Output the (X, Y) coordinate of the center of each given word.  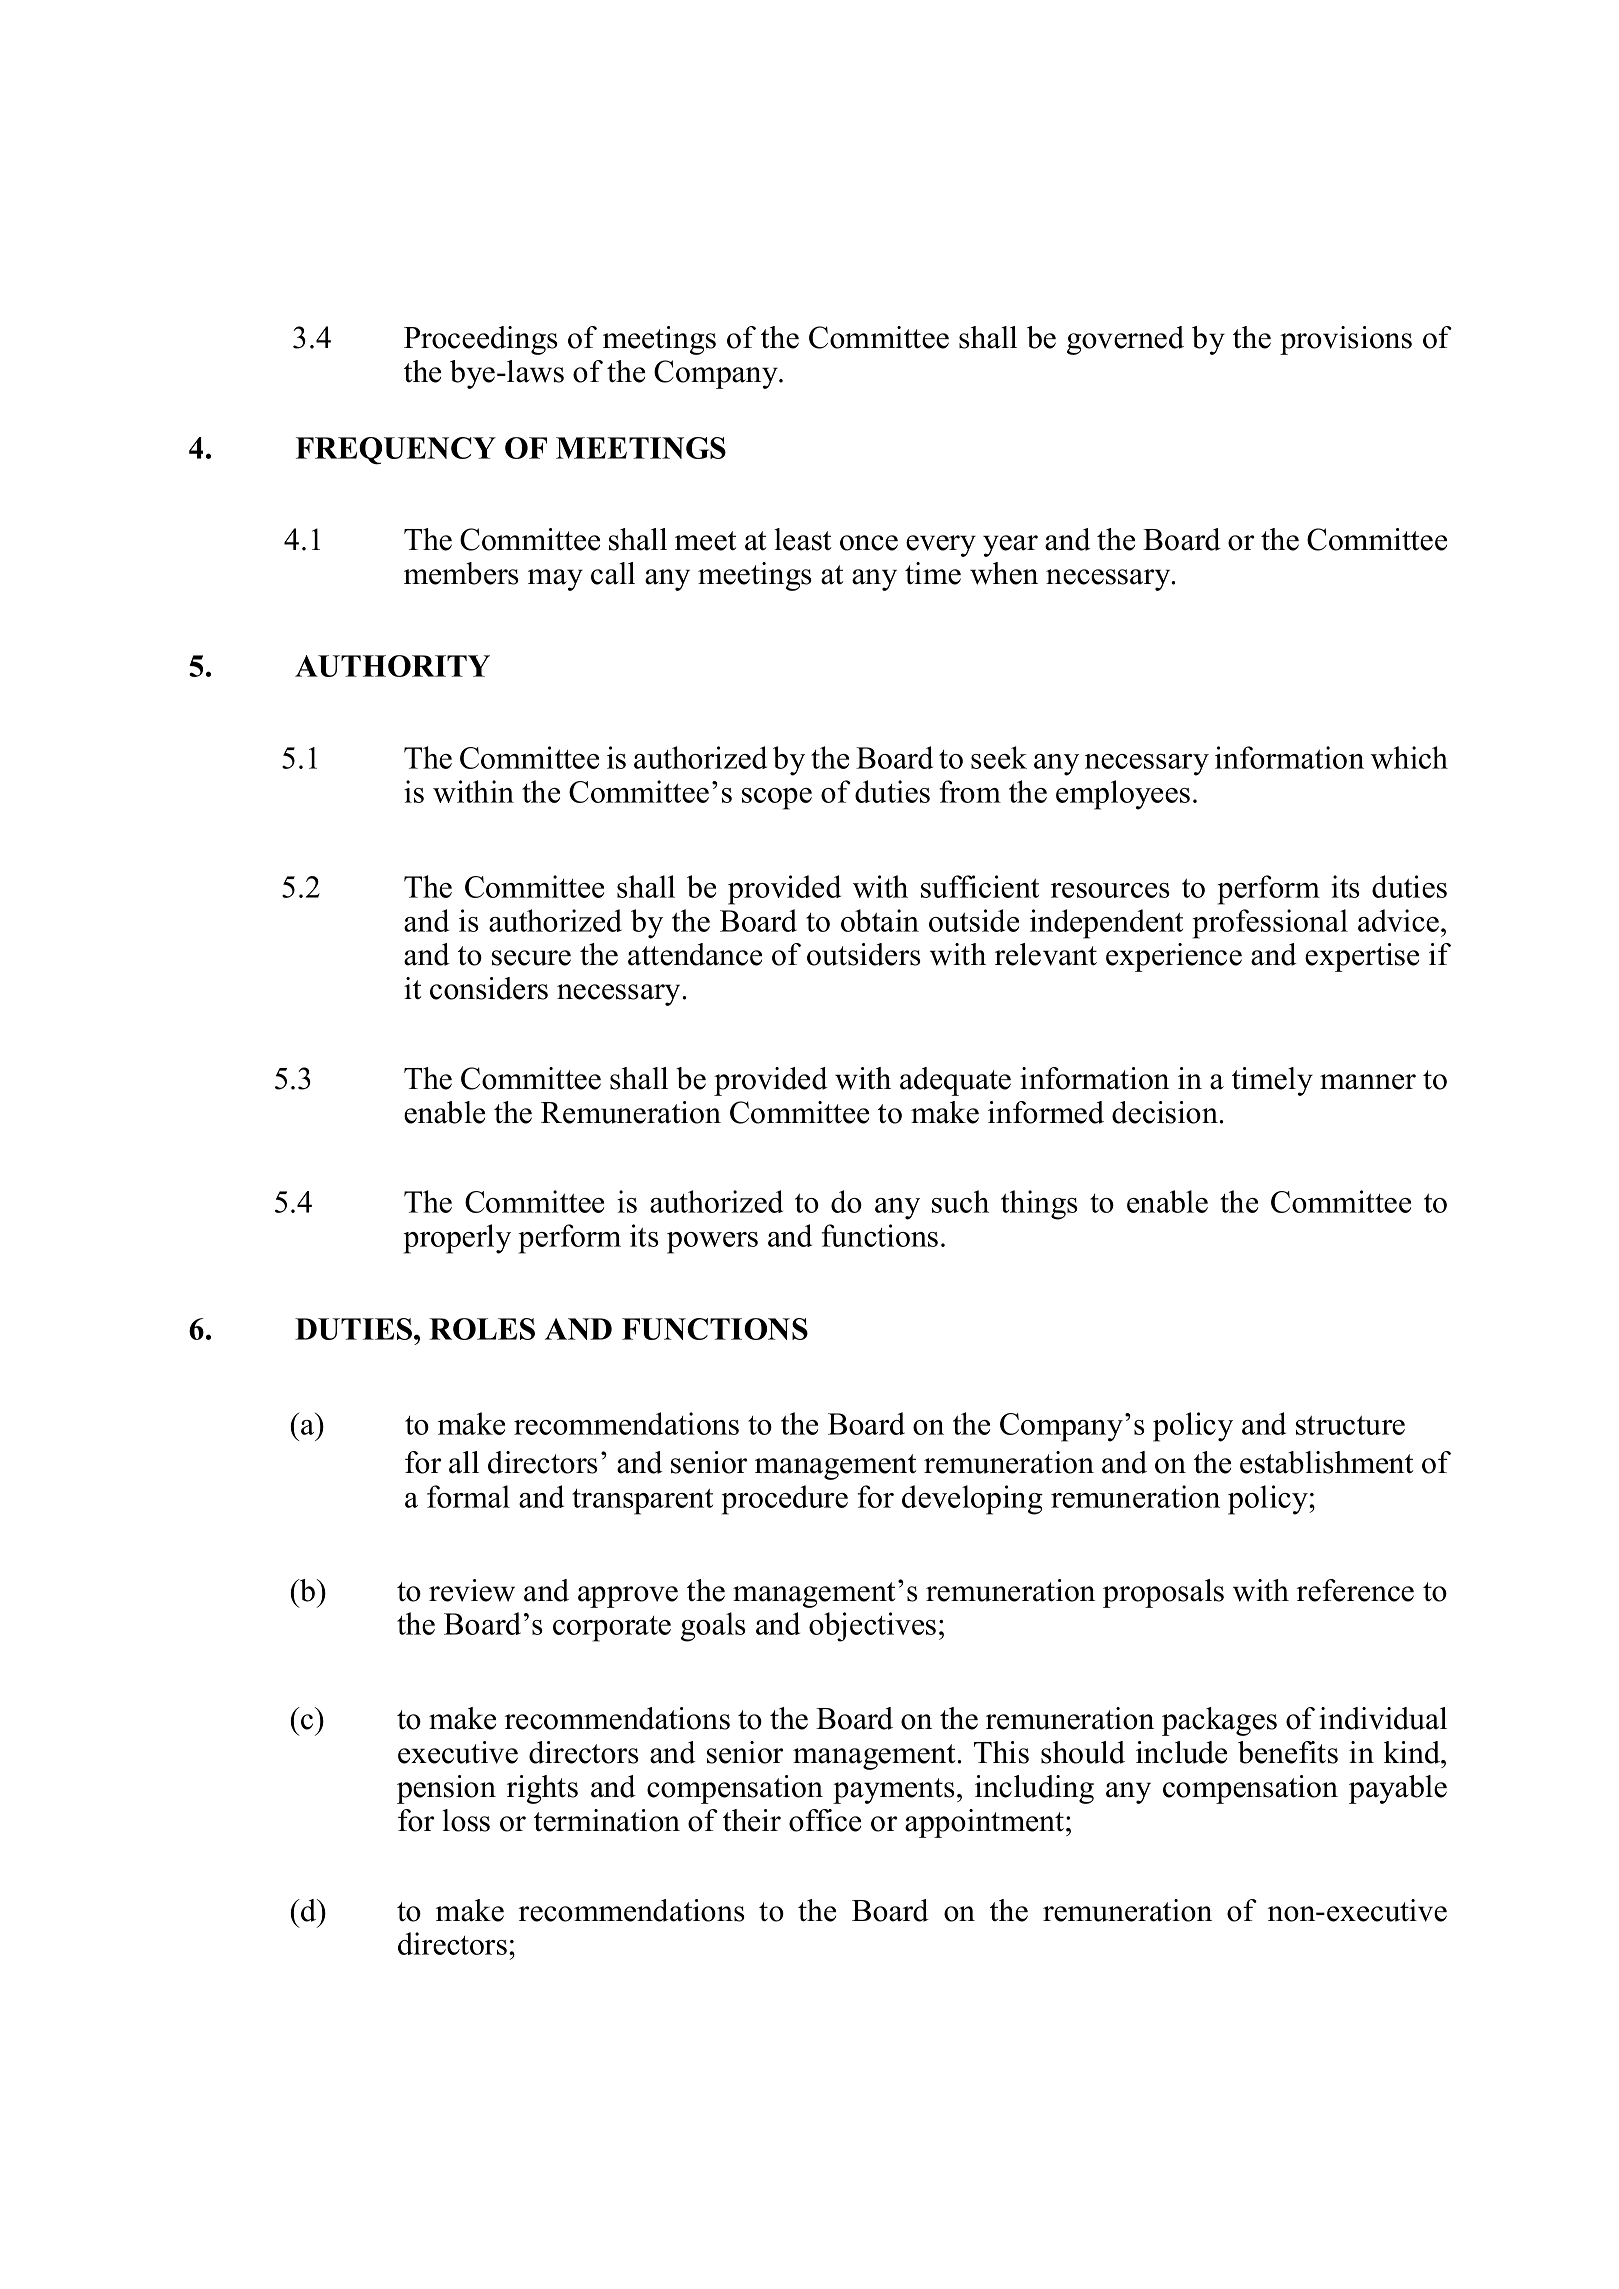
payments (894, 1791)
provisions (1346, 340)
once (869, 543)
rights (542, 1789)
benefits (1288, 1752)
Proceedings (481, 340)
